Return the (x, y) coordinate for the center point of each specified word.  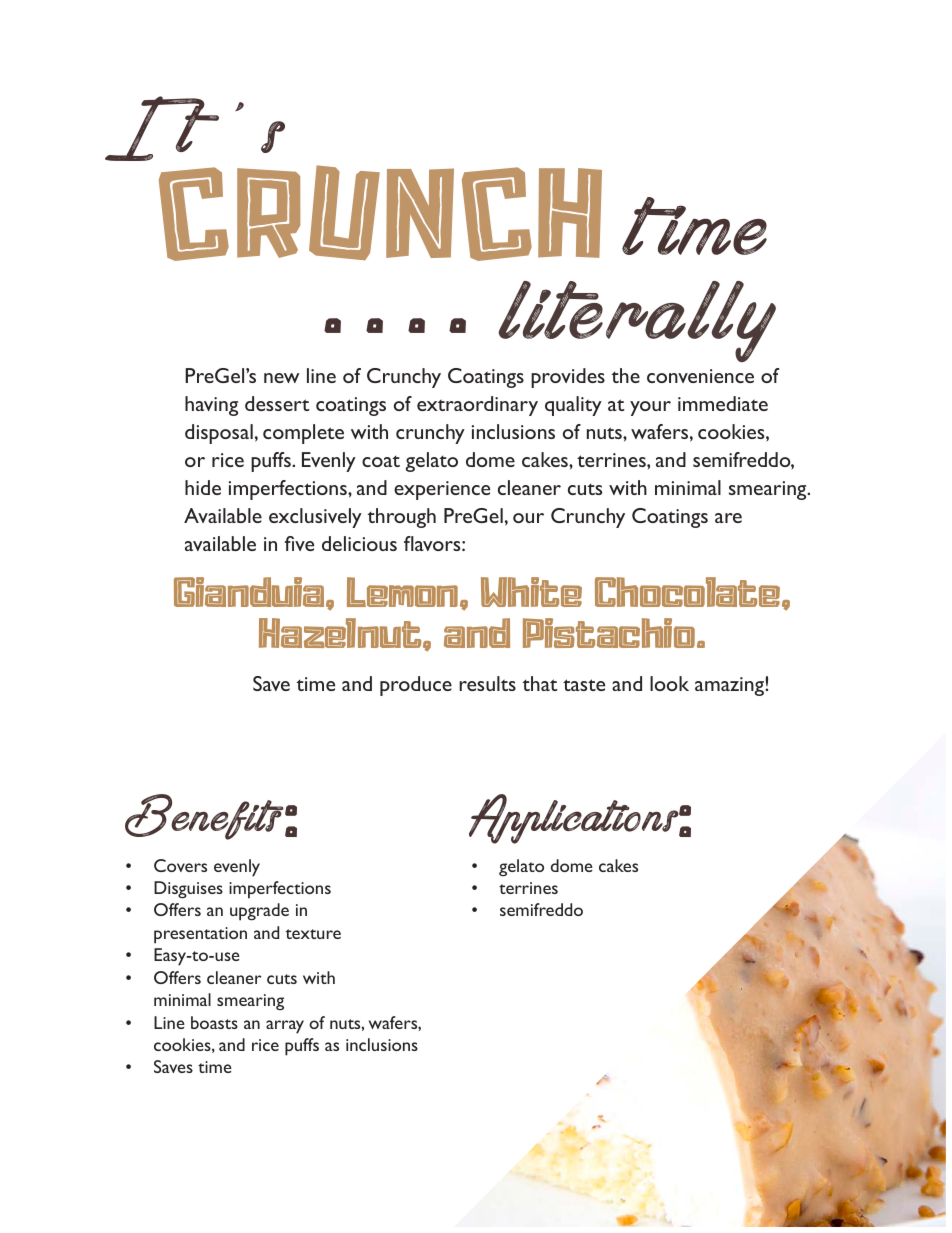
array (285, 1027)
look (669, 683)
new (281, 378)
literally (637, 321)
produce (416, 686)
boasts (214, 1022)
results (487, 683)
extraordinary (477, 406)
